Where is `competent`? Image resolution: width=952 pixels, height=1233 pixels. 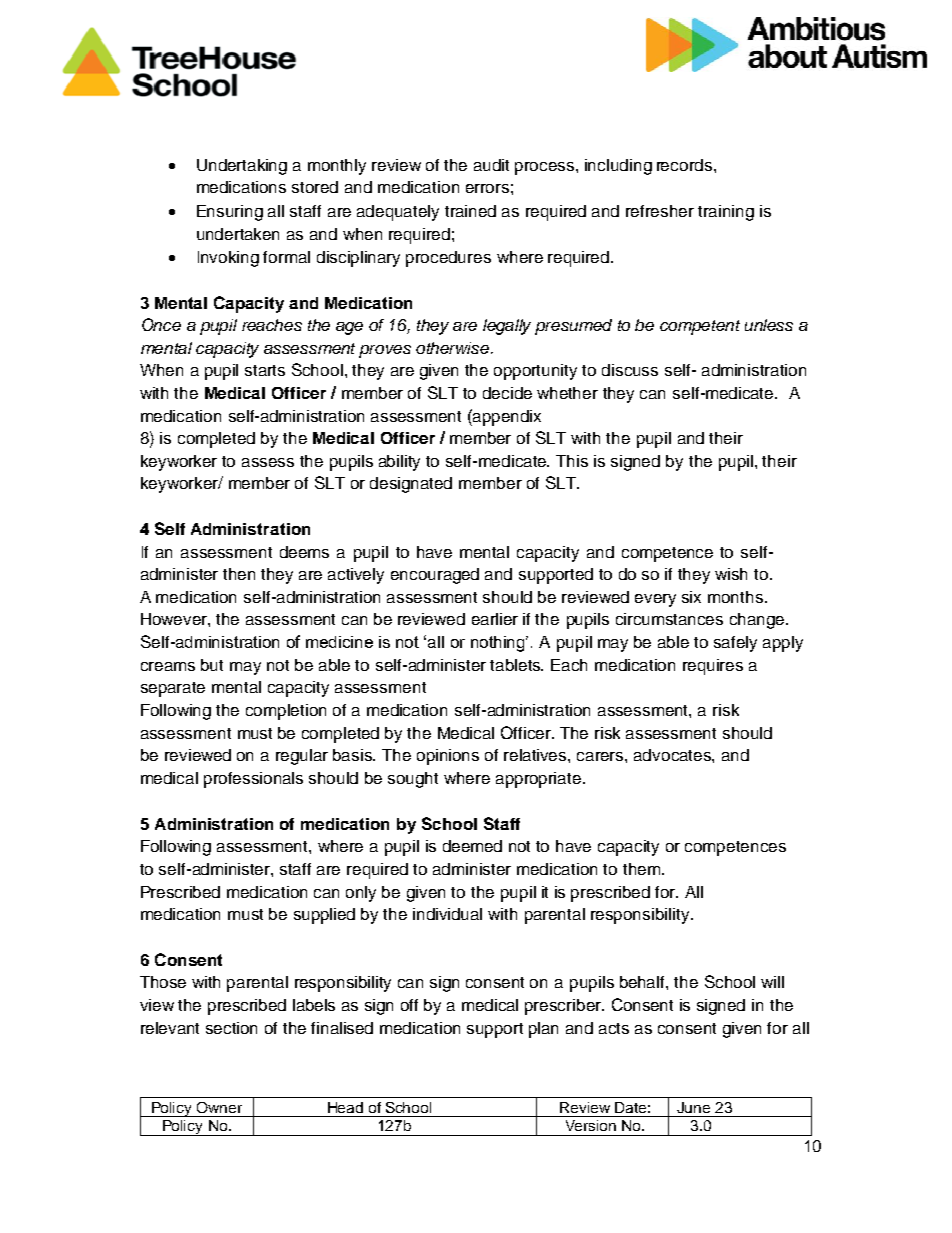 competent is located at coordinates (700, 327).
